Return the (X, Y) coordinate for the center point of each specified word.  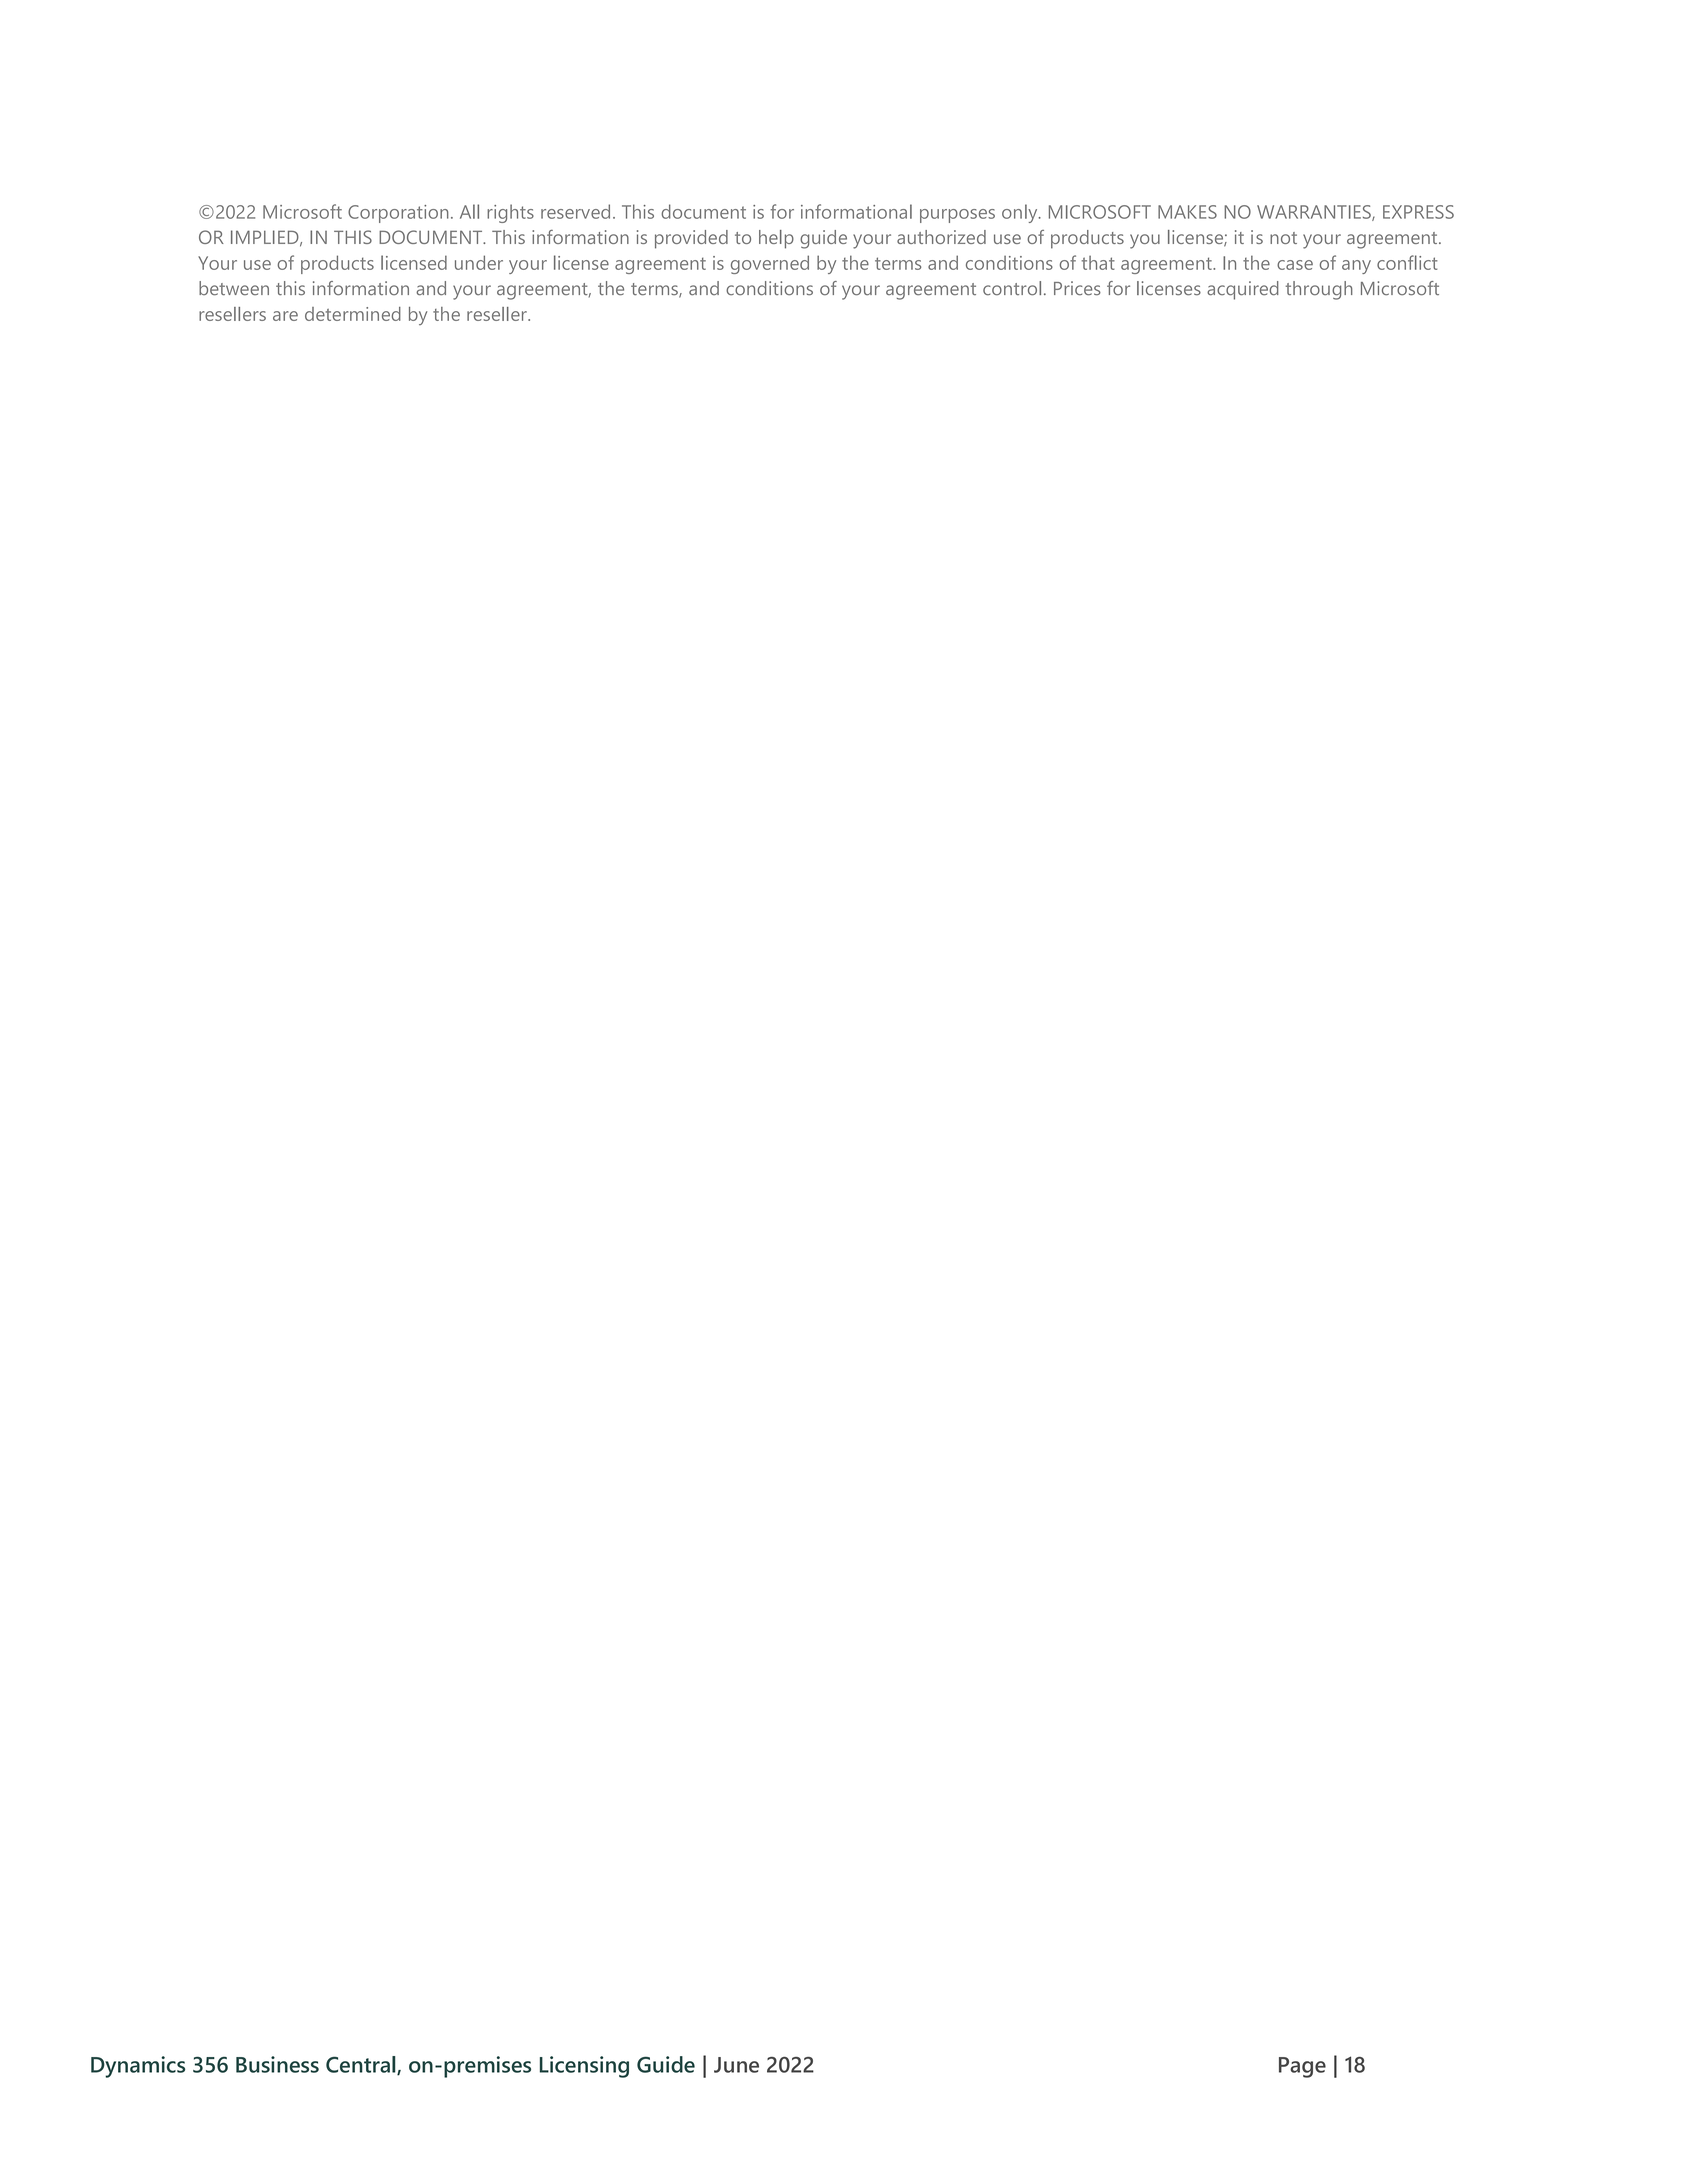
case (1295, 265)
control (1012, 288)
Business (277, 2064)
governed (770, 264)
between (234, 288)
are (285, 316)
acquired (1243, 290)
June (736, 2065)
